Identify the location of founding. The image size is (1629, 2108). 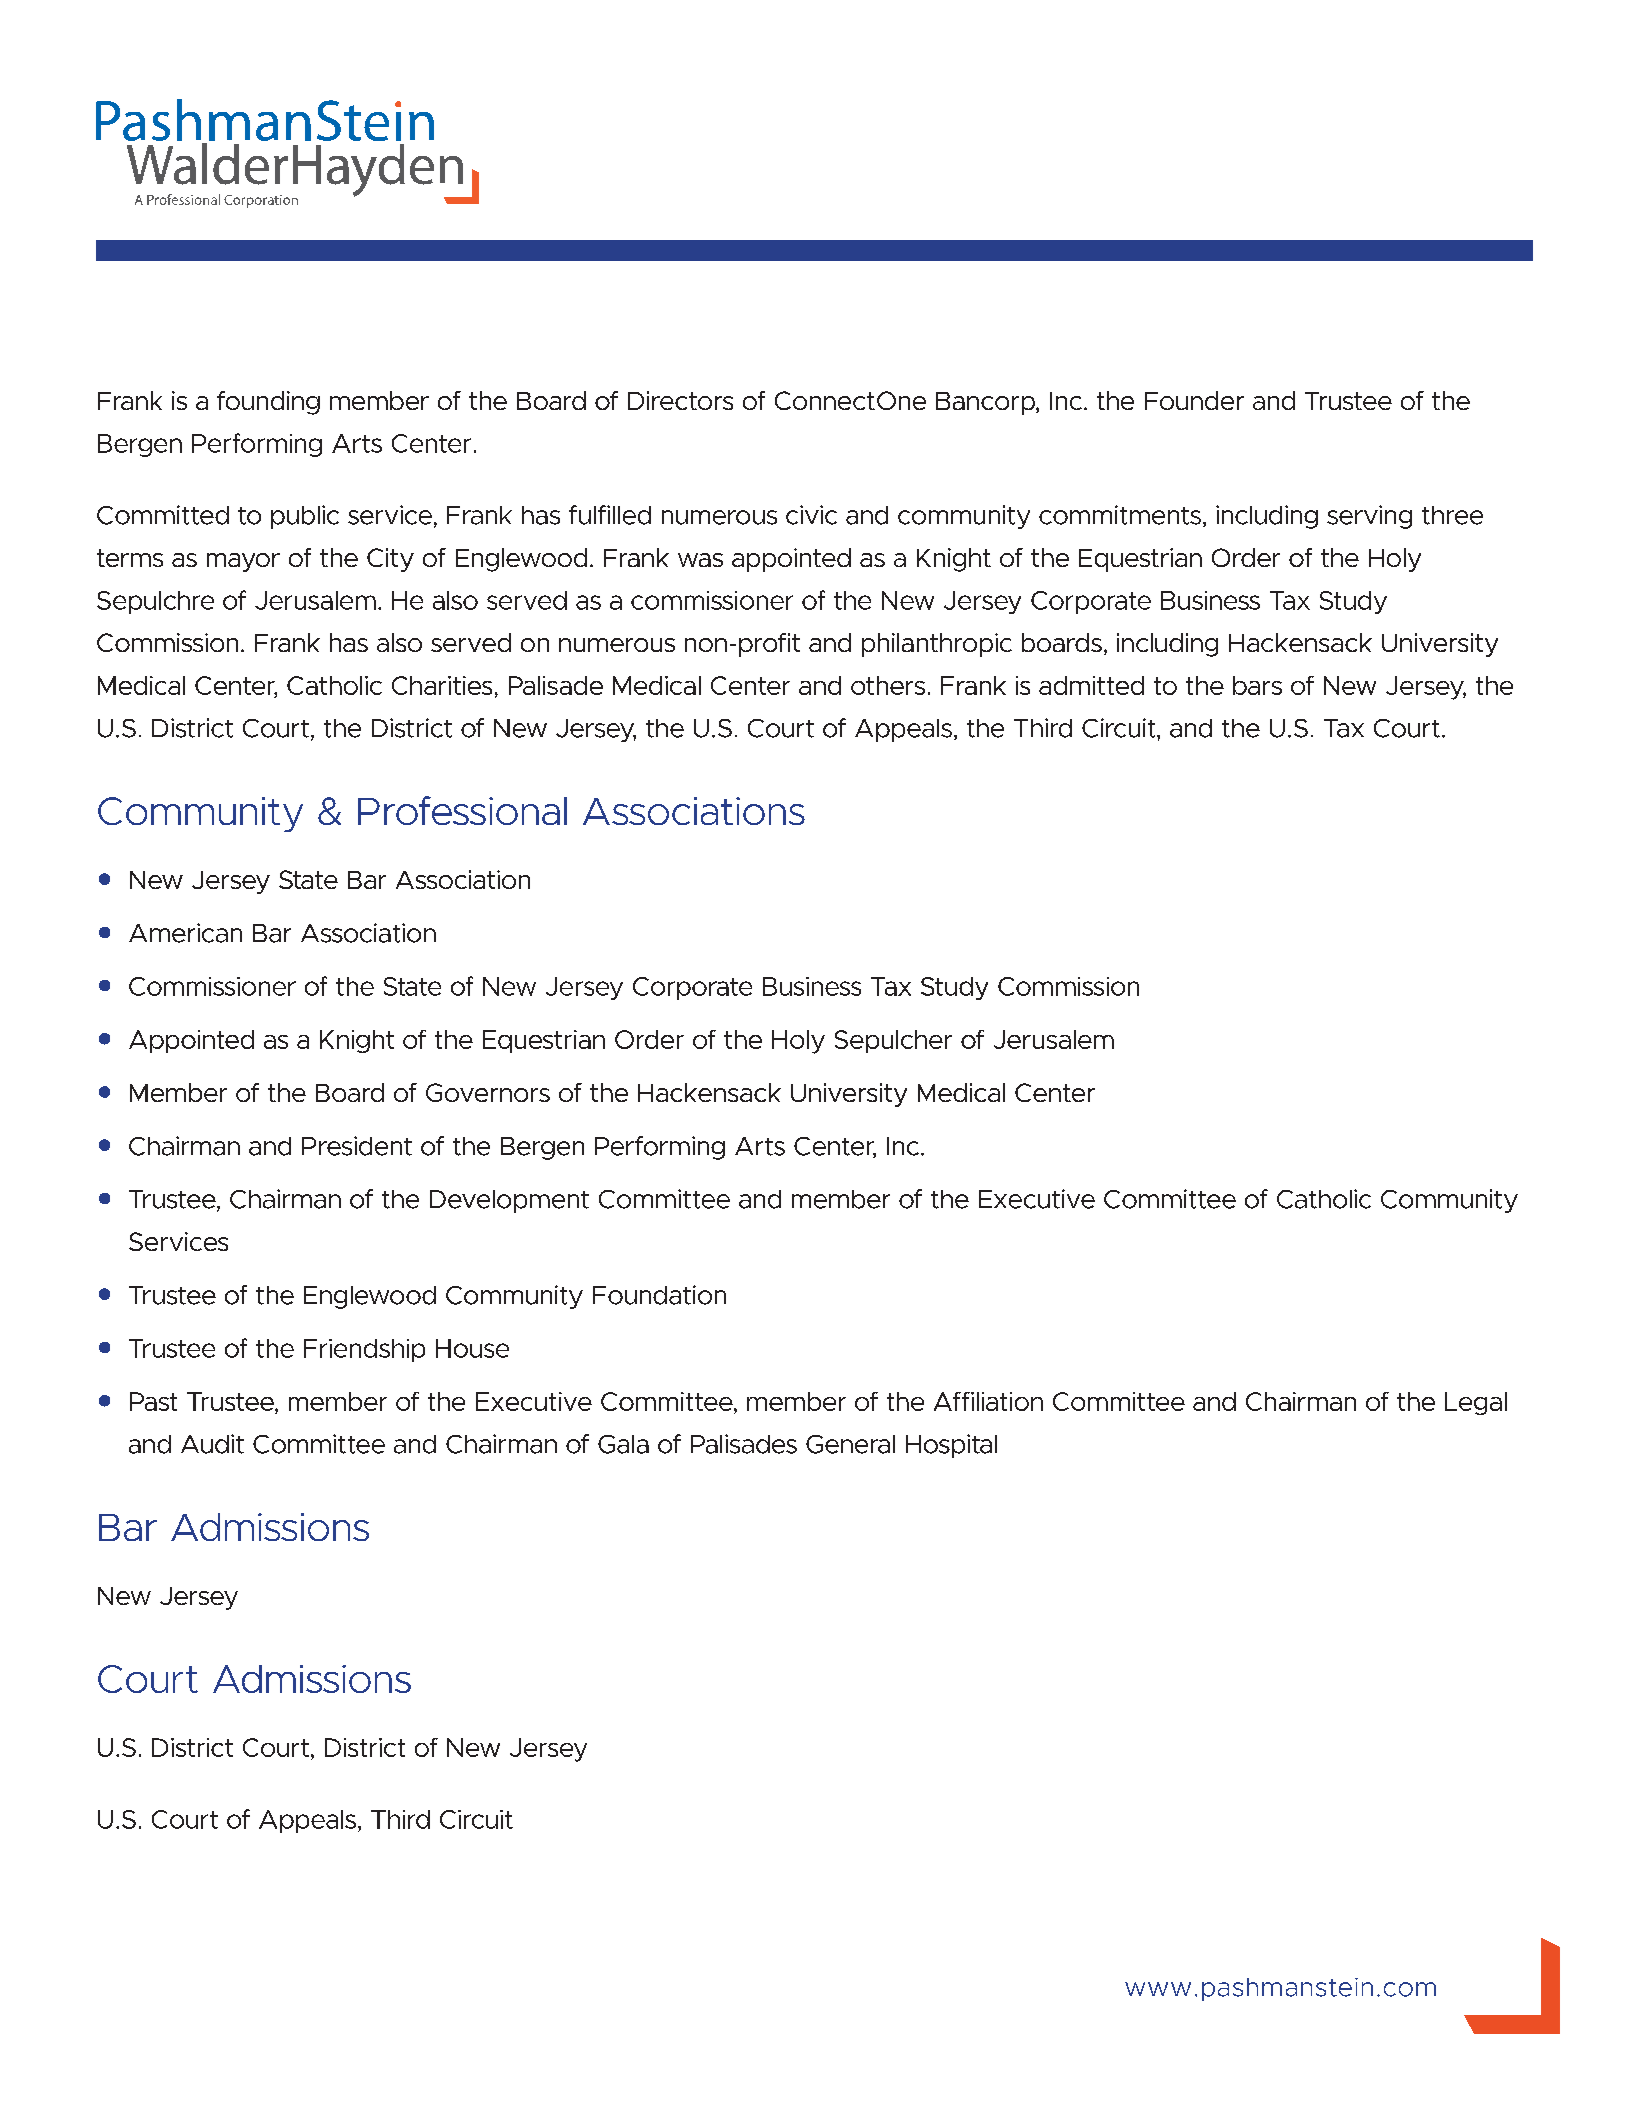
(268, 403).
